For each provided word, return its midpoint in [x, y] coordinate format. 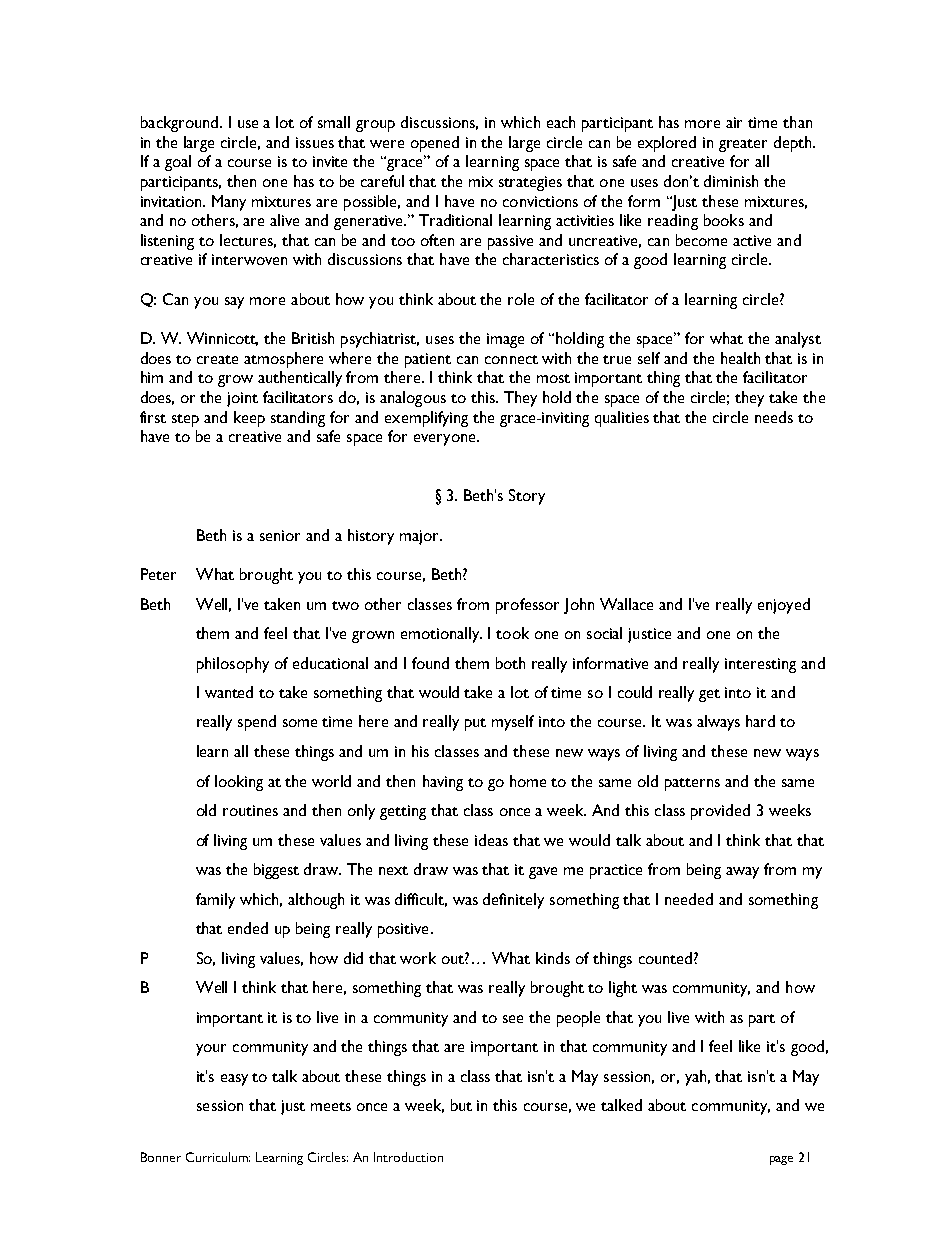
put [475, 724]
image [505, 340]
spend [257, 723]
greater [743, 145]
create [217, 359]
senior [280, 535]
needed [689, 899]
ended [248, 928]
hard [760, 721]
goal [178, 163]
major [420, 537]
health [740, 358]
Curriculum [218, 1157]
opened [435, 144]
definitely [513, 901]
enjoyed [784, 606]
